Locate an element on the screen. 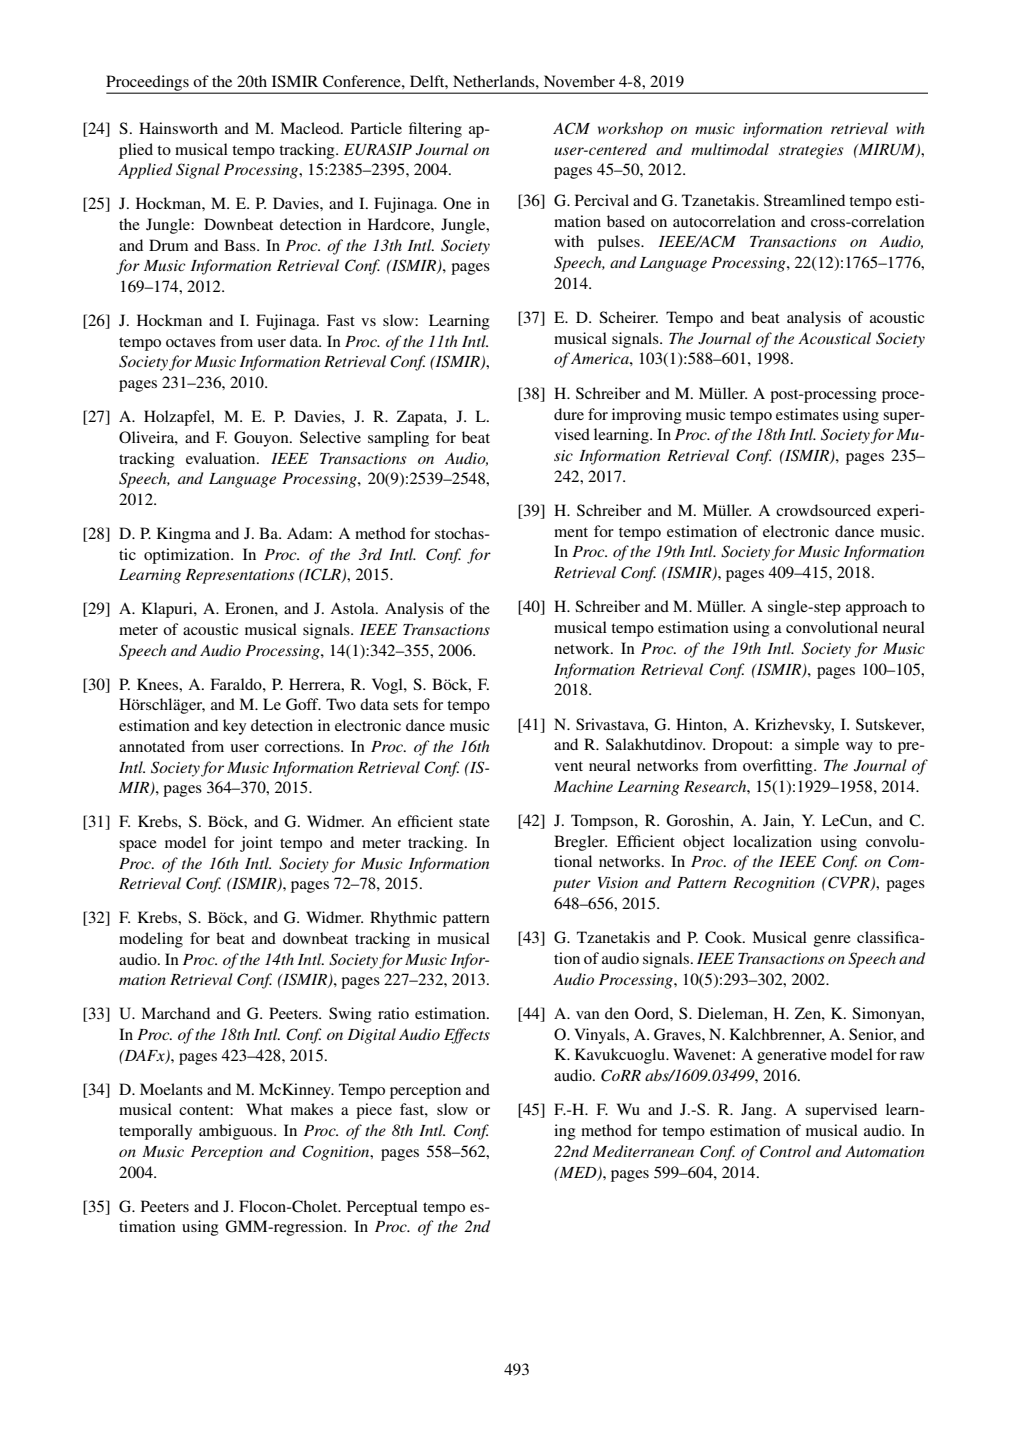 This screenshot has width=1015, height=1435. strategies is located at coordinates (811, 151).
